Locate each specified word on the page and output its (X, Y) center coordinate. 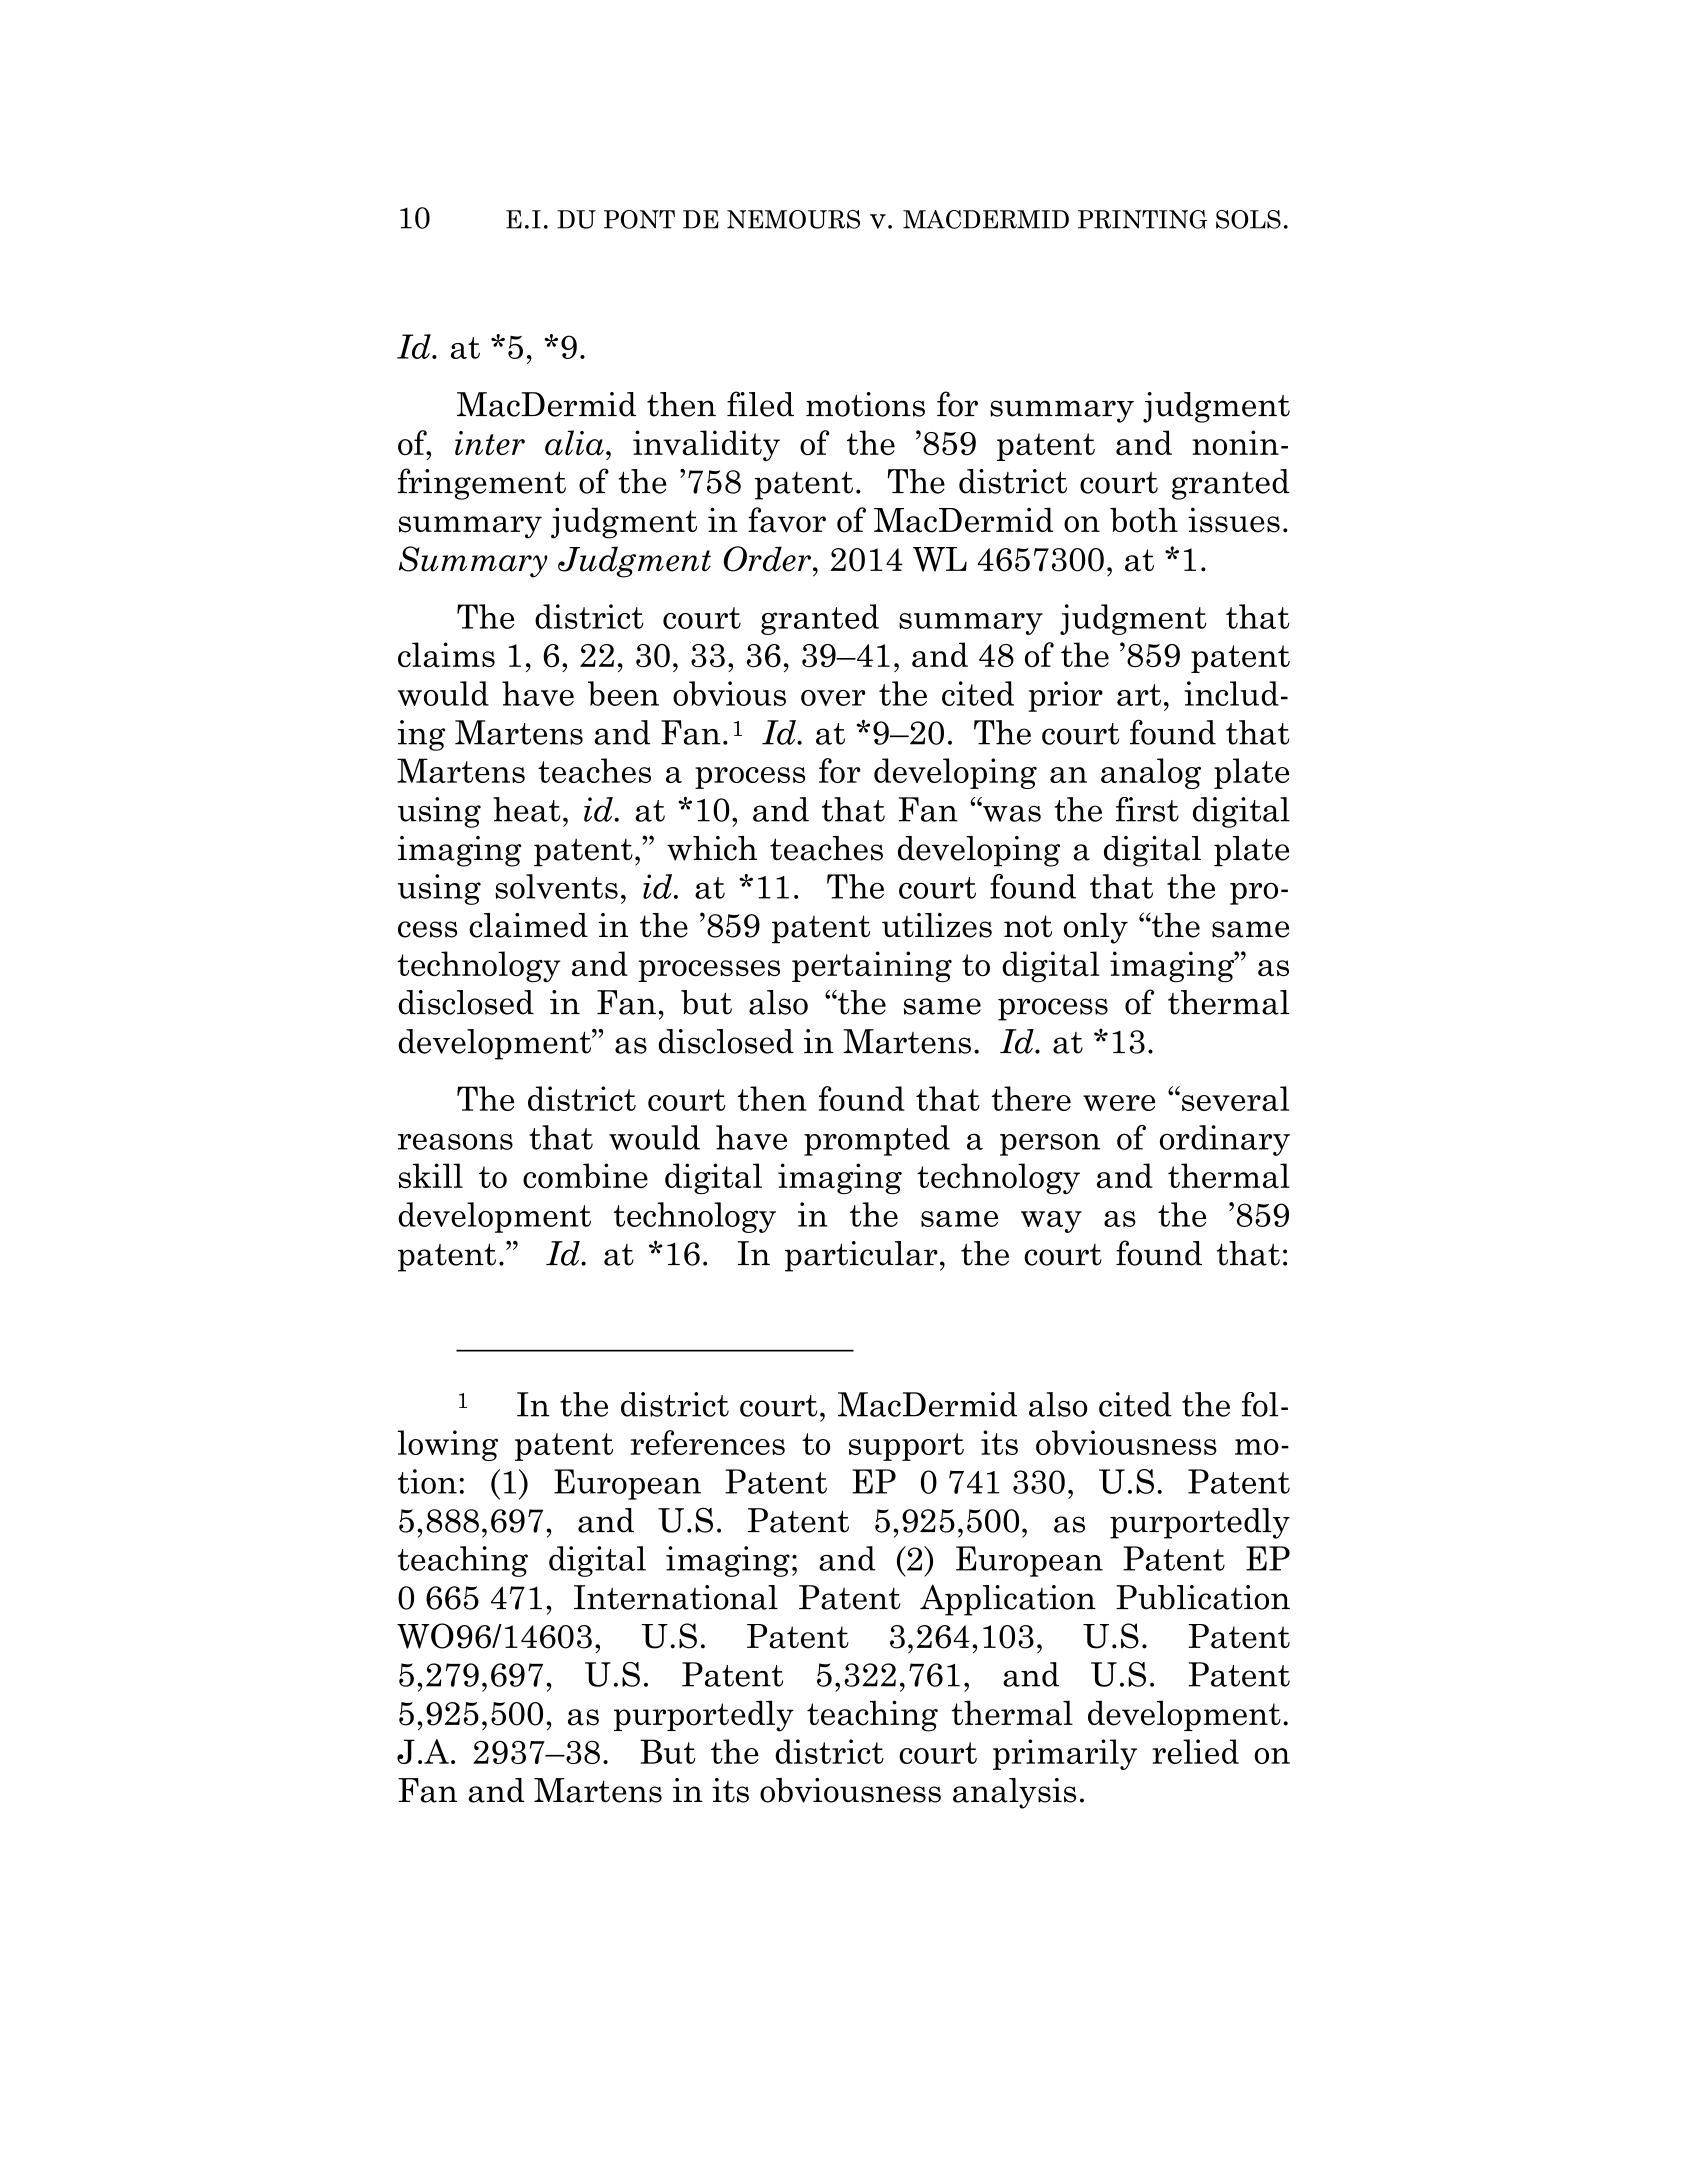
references (708, 1442)
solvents (556, 886)
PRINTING (1142, 219)
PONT (639, 219)
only (1096, 928)
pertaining (872, 966)
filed (760, 404)
